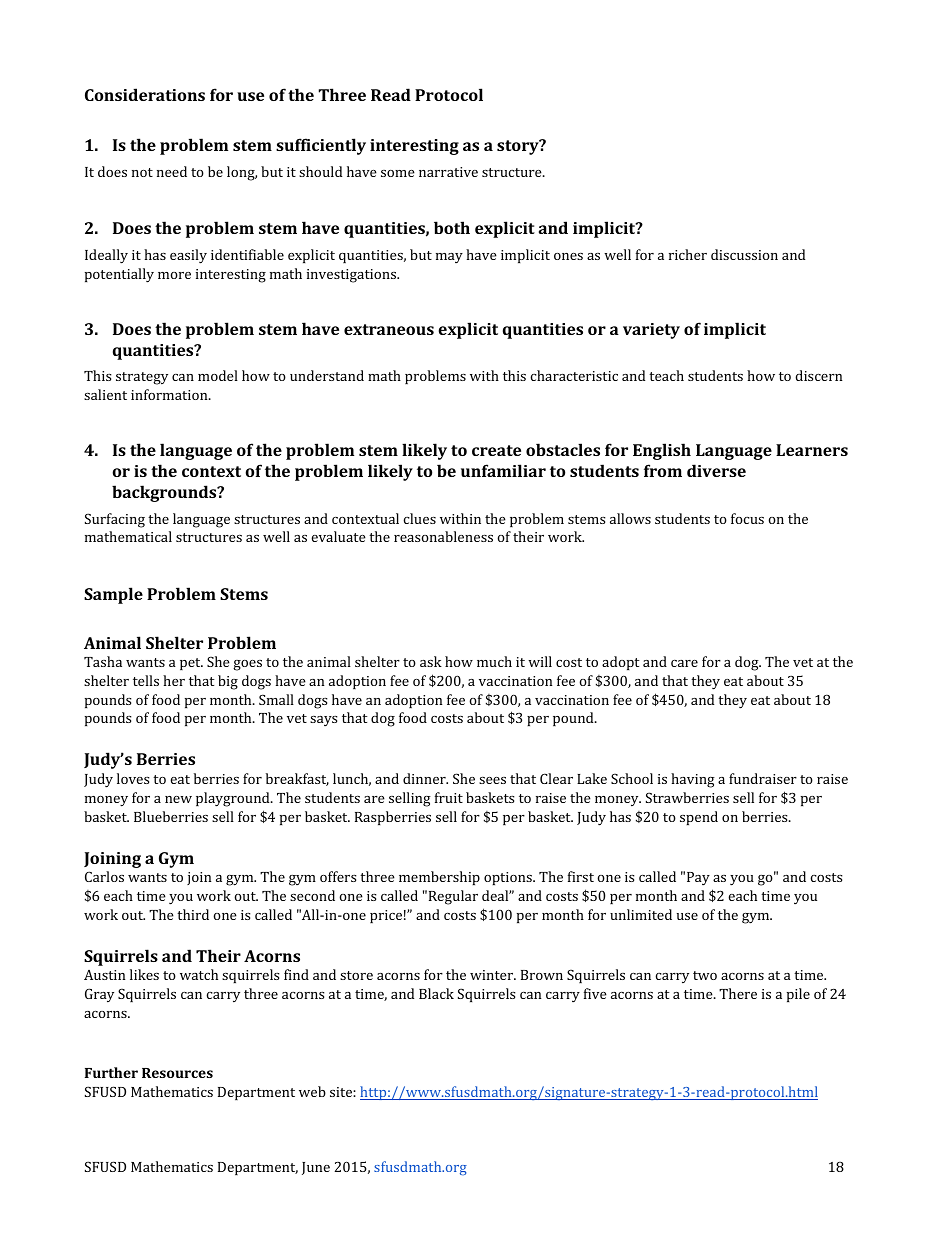  Describe the element at coordinates (448, 172) in the image. I see `narrative` at that location.
